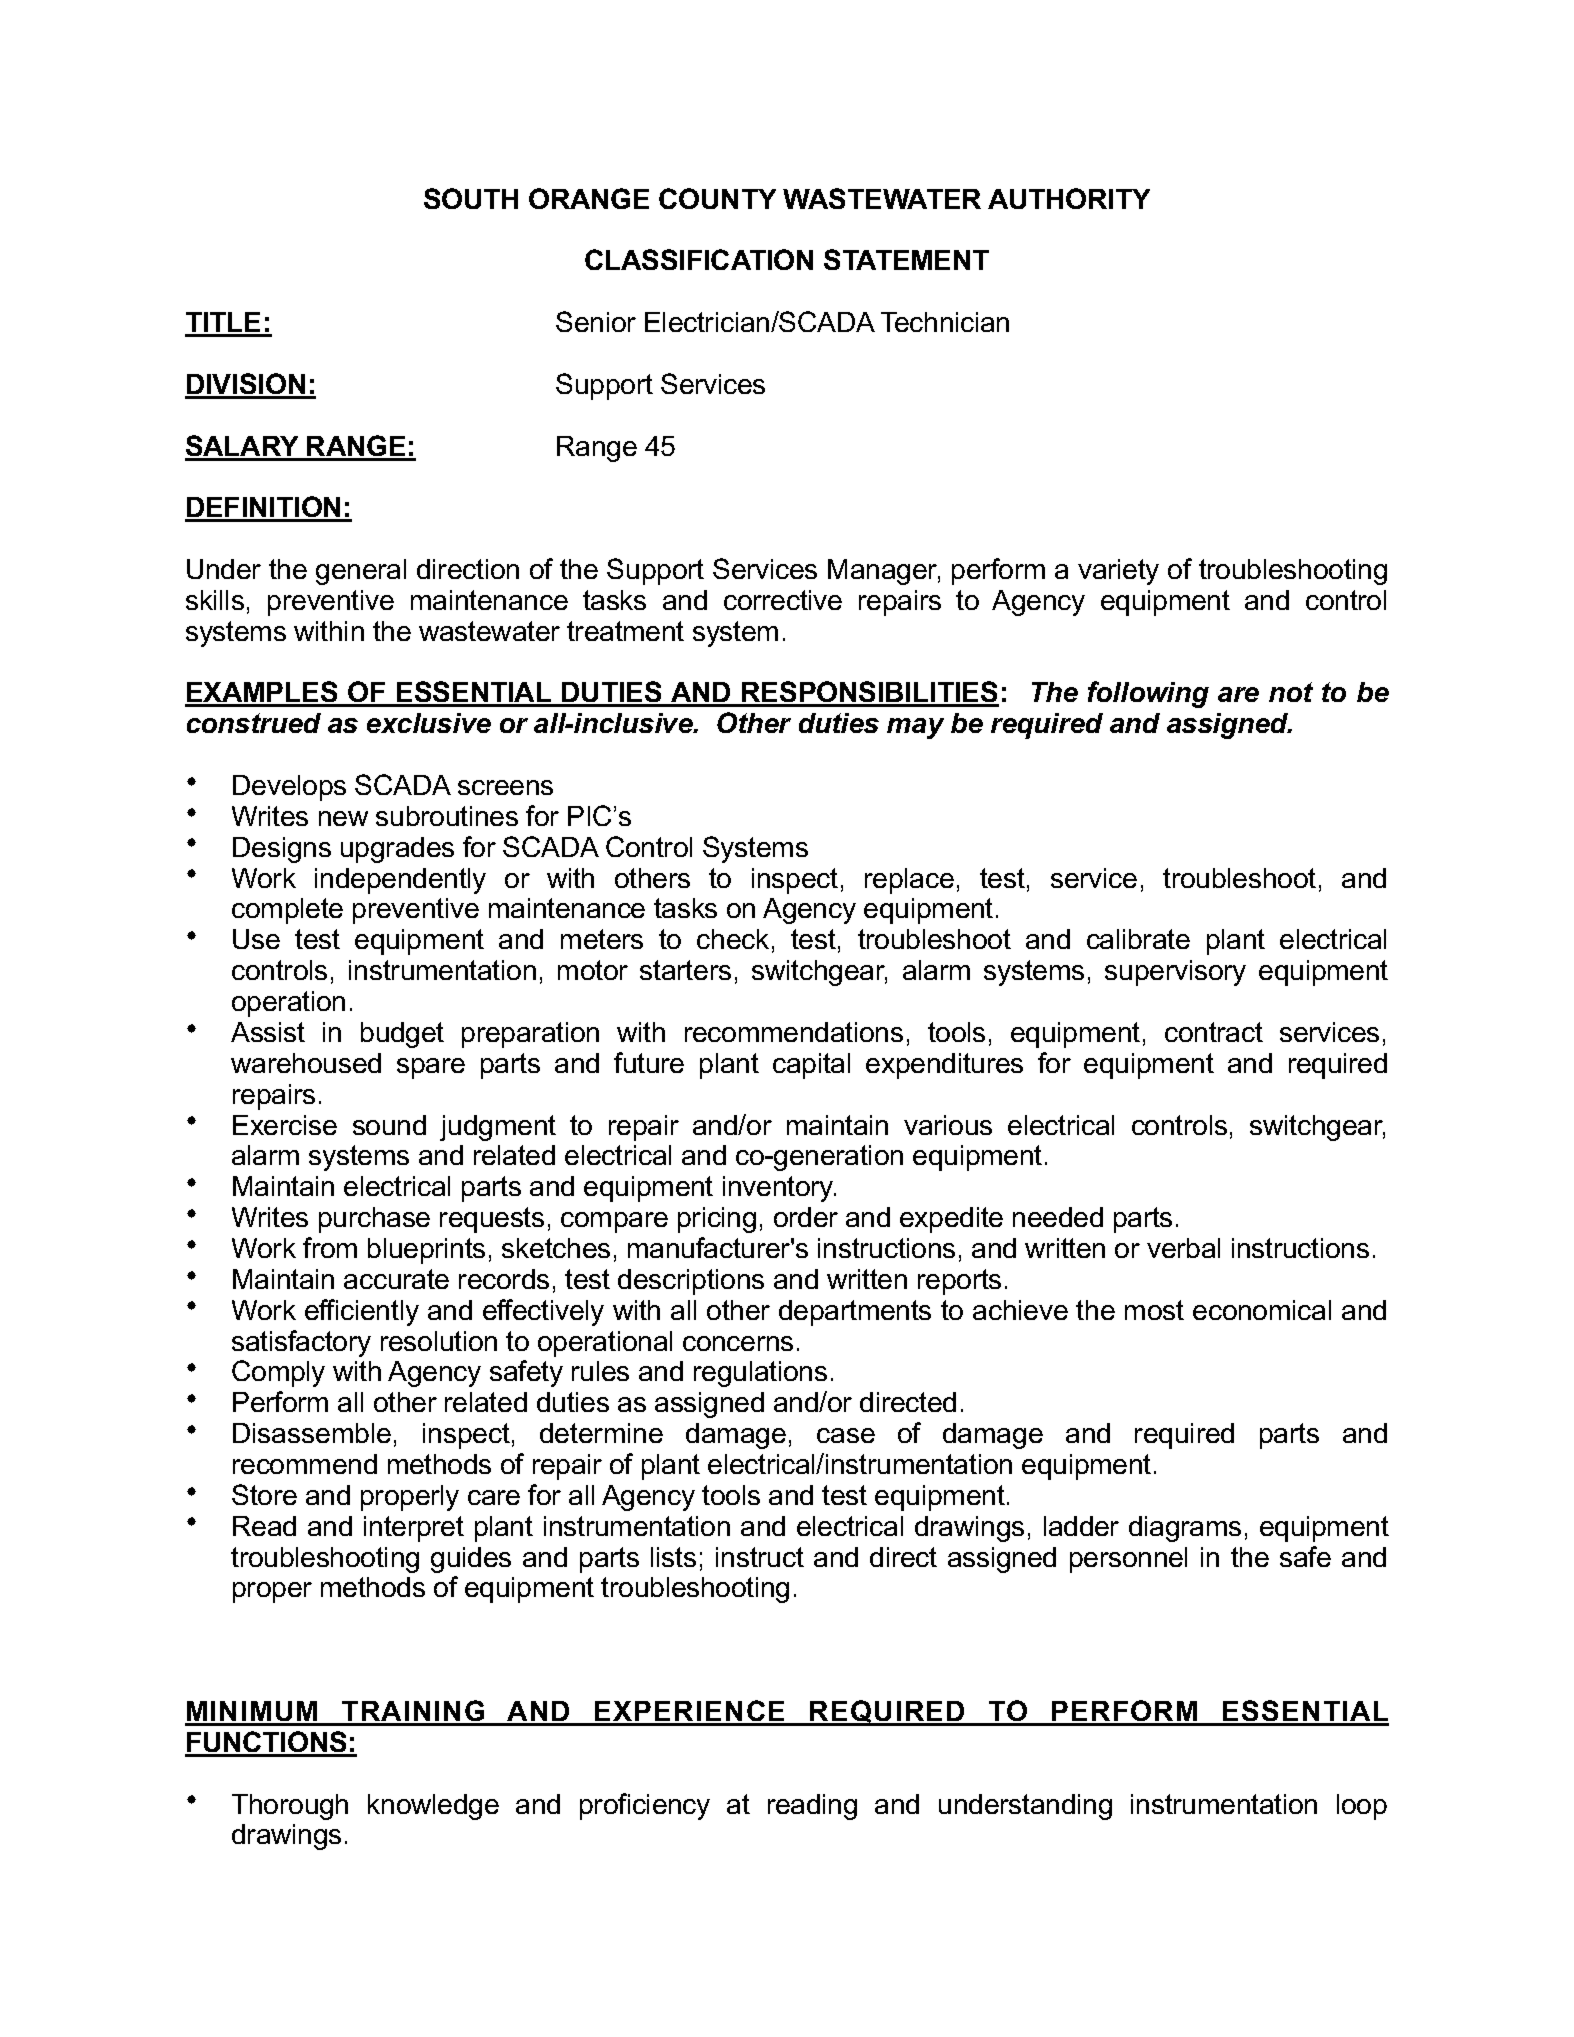 The width and height of the screenshot is (1574, 2037). What do you see at coordinates (290, 1807) in the screenshot?
I see `Thorough` at bounding box center [290, 1807].
